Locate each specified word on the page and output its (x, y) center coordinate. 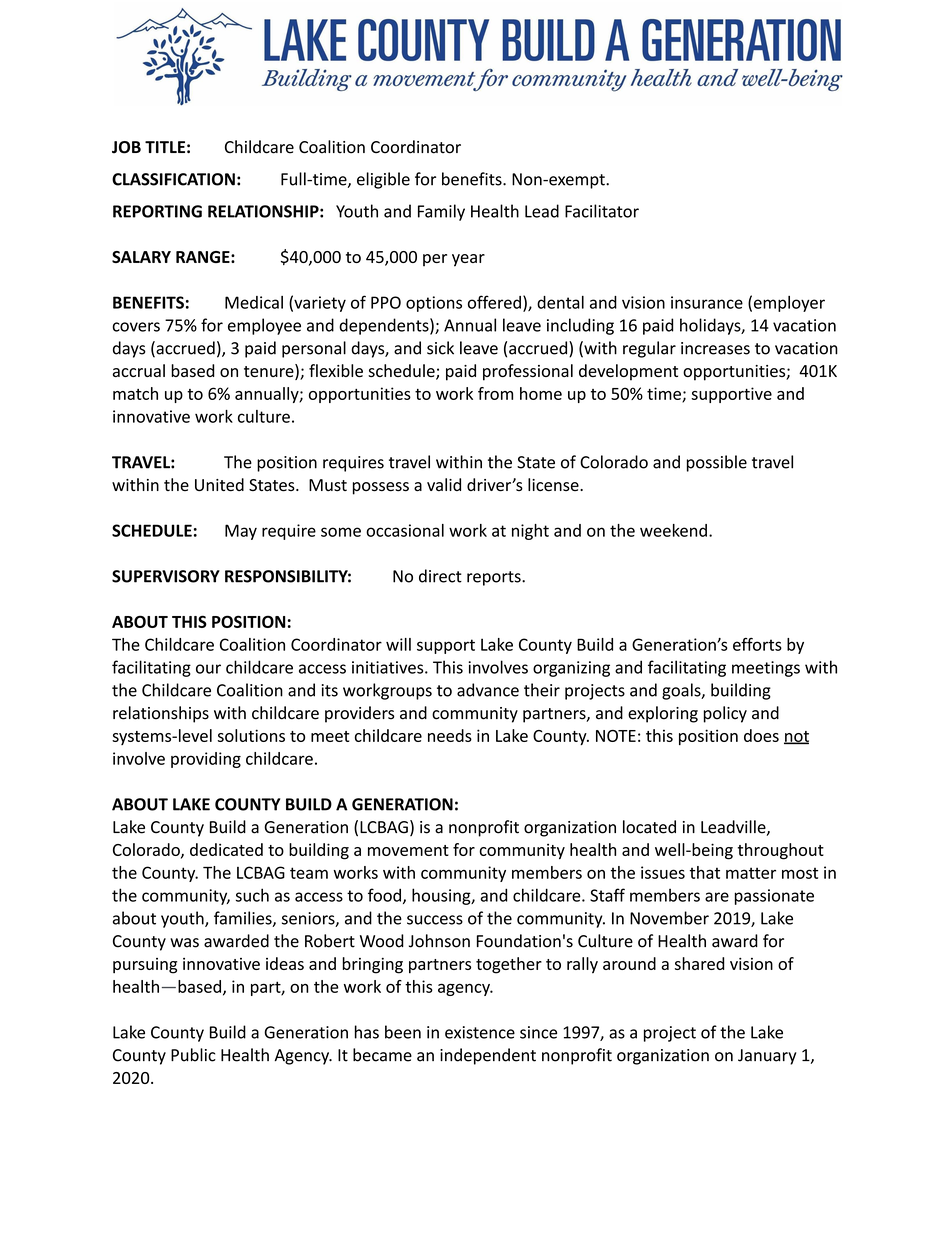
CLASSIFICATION (173, 179)
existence (480, 1032)
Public (193, 1055)
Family (441, 212)
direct (440, 576)
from (495, 393)
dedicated (226, 849)
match (135, 393)
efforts (757, 644)
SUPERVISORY (166, 576)
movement (408, 850)
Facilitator (602, 211)
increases (715, 348)
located (649, 827)
